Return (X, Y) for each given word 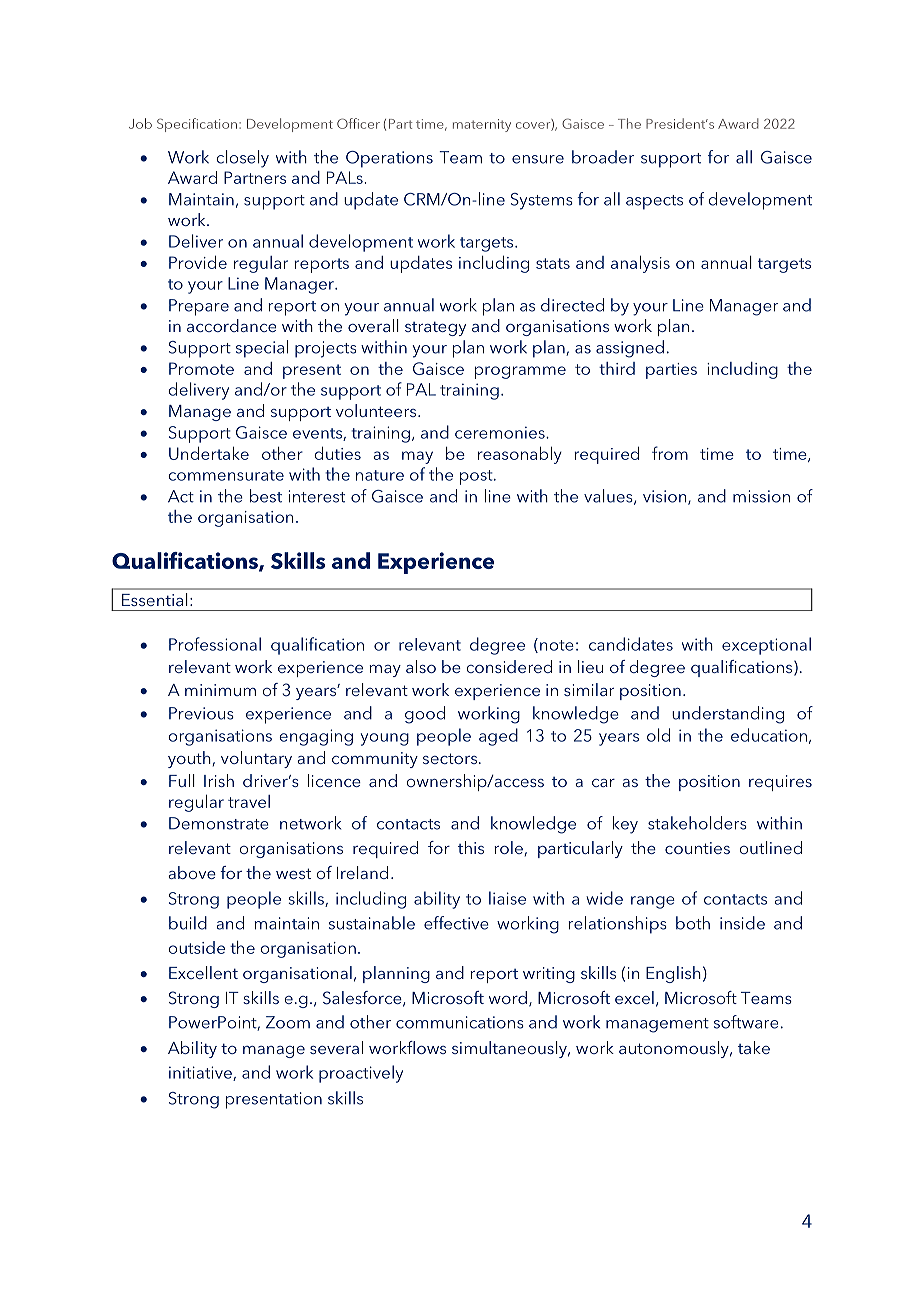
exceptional (766, 646)
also (421, 666)
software (746, 1022)
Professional (215, 644)
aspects (654, 202)
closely (242, 159)
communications (460, 1022)
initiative (201, 1073)
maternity (482, 125)
